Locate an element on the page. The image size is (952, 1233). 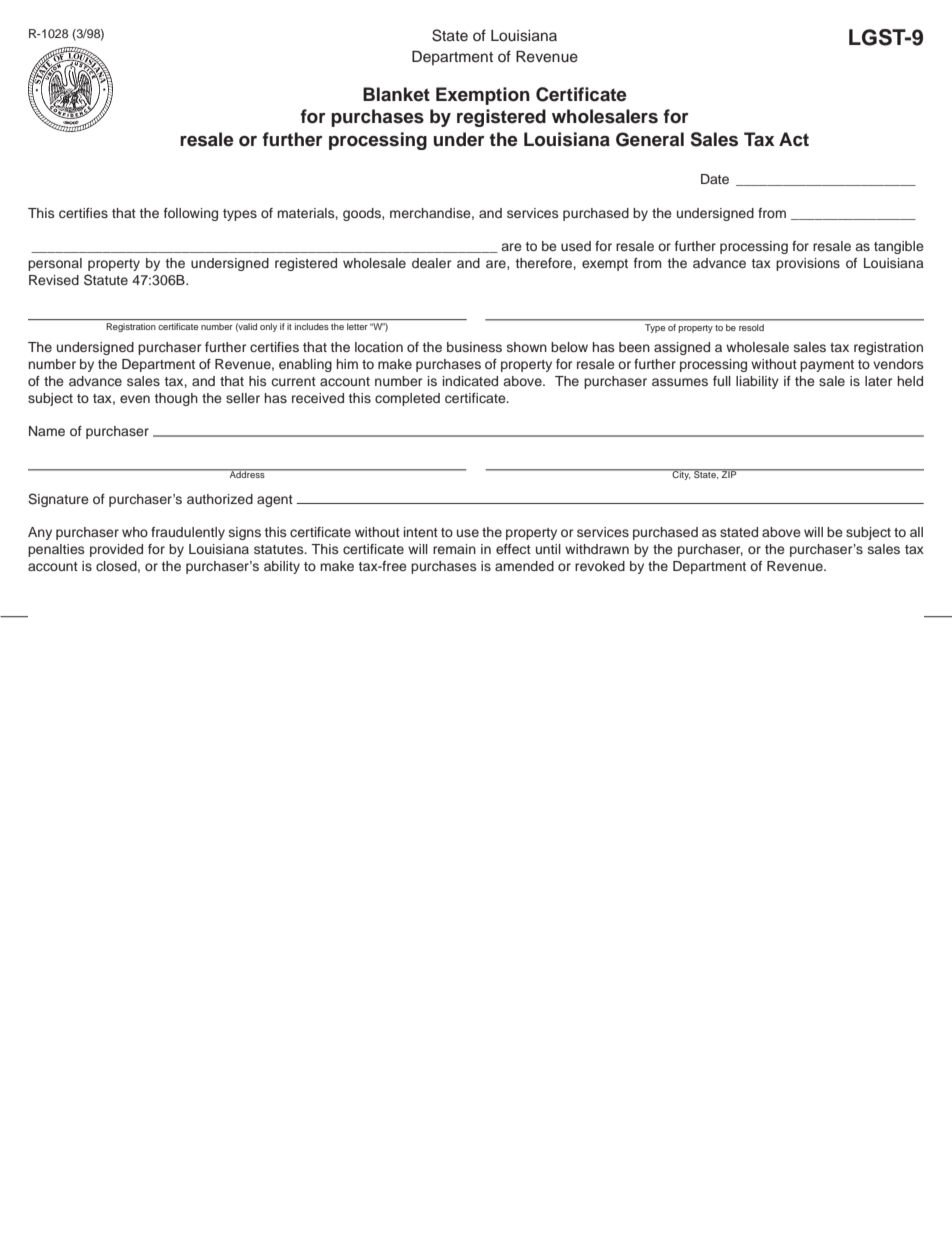
General is located at coordinates (650, 139).
